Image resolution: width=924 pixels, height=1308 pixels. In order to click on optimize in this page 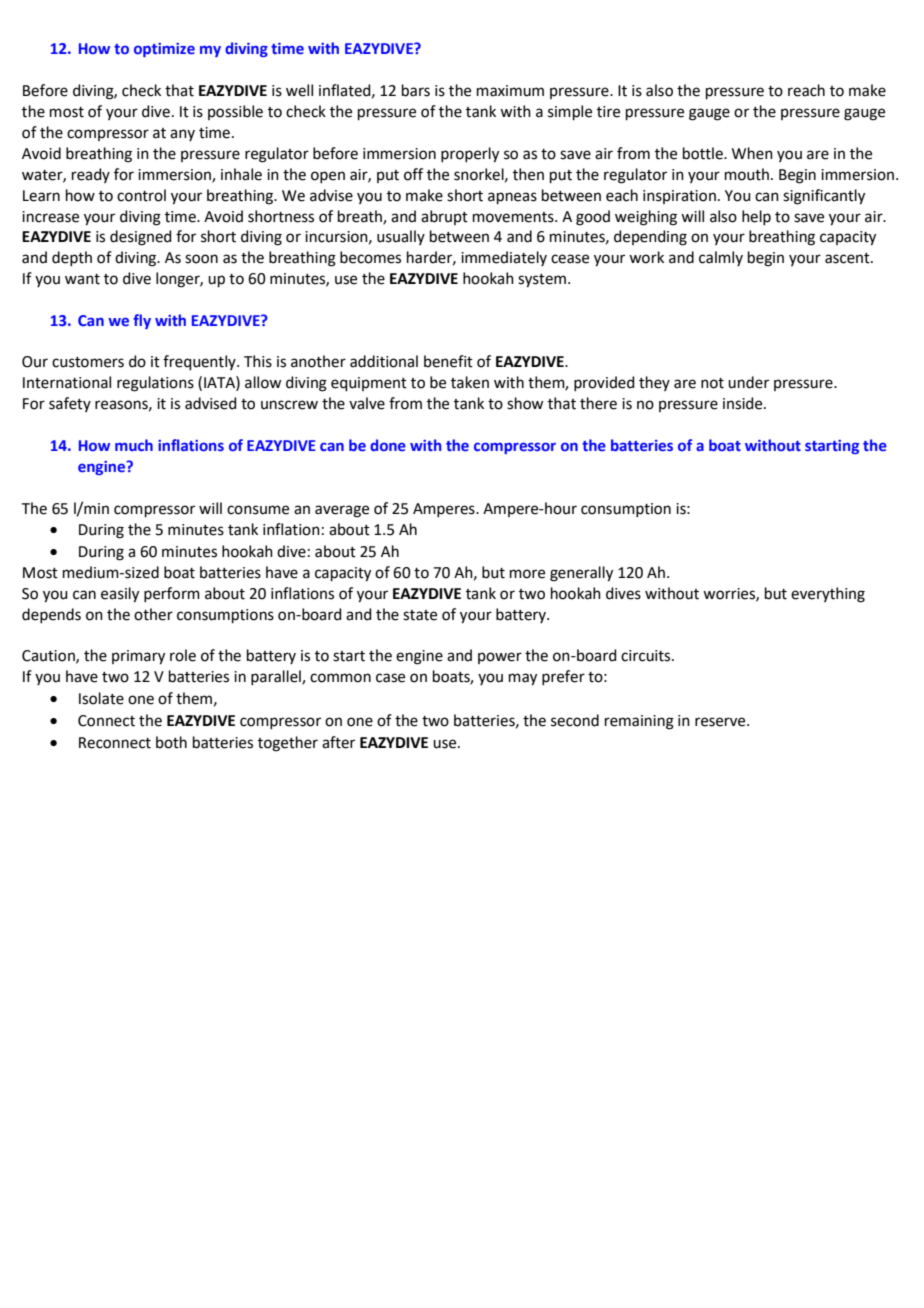, I will do `click(164, 50)`.
